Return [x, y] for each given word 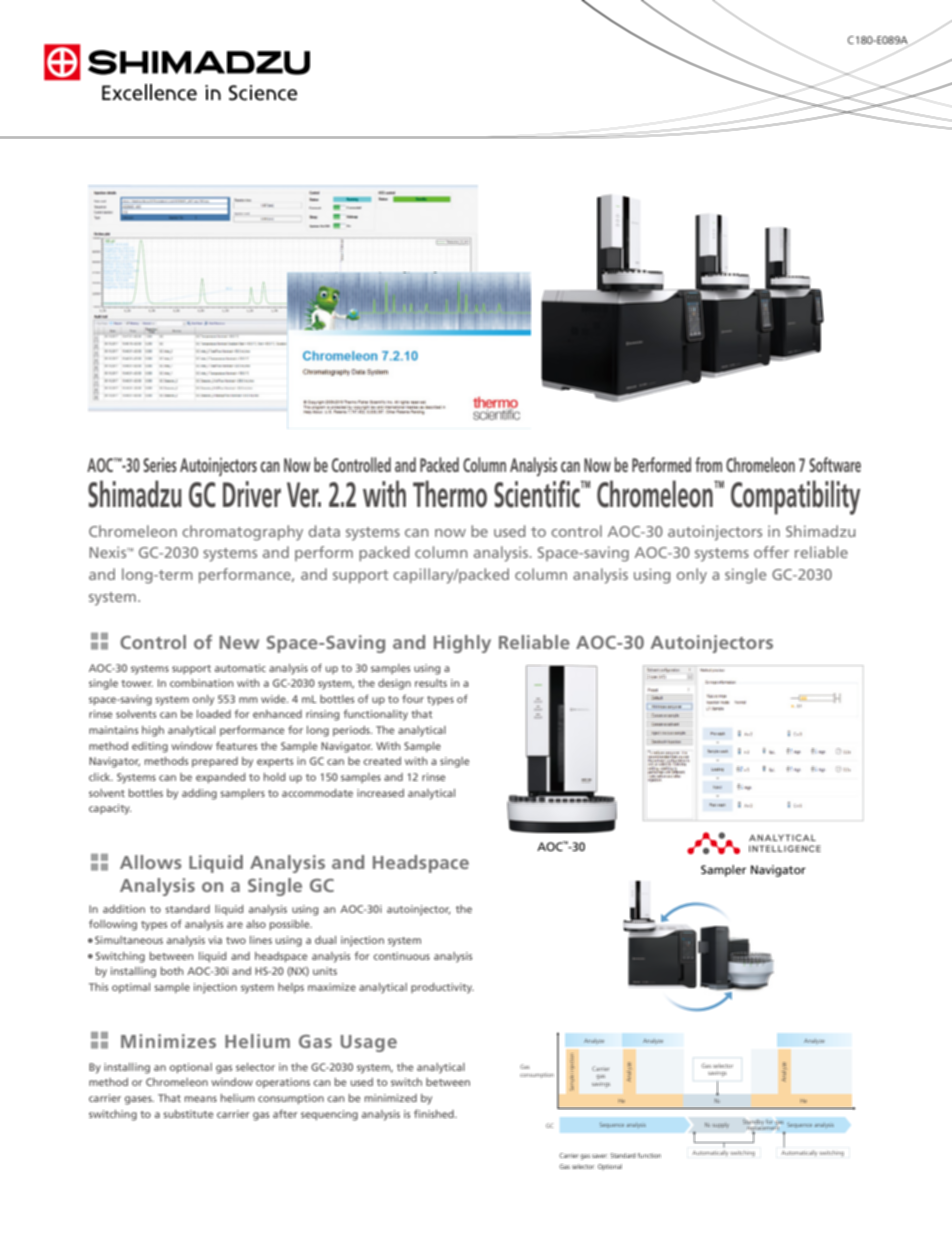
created [382, 761]
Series [160, 464]
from [708, 464]
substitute [188, 1114]
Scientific [538, 494]
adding [199, 794]
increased [380, 793]
